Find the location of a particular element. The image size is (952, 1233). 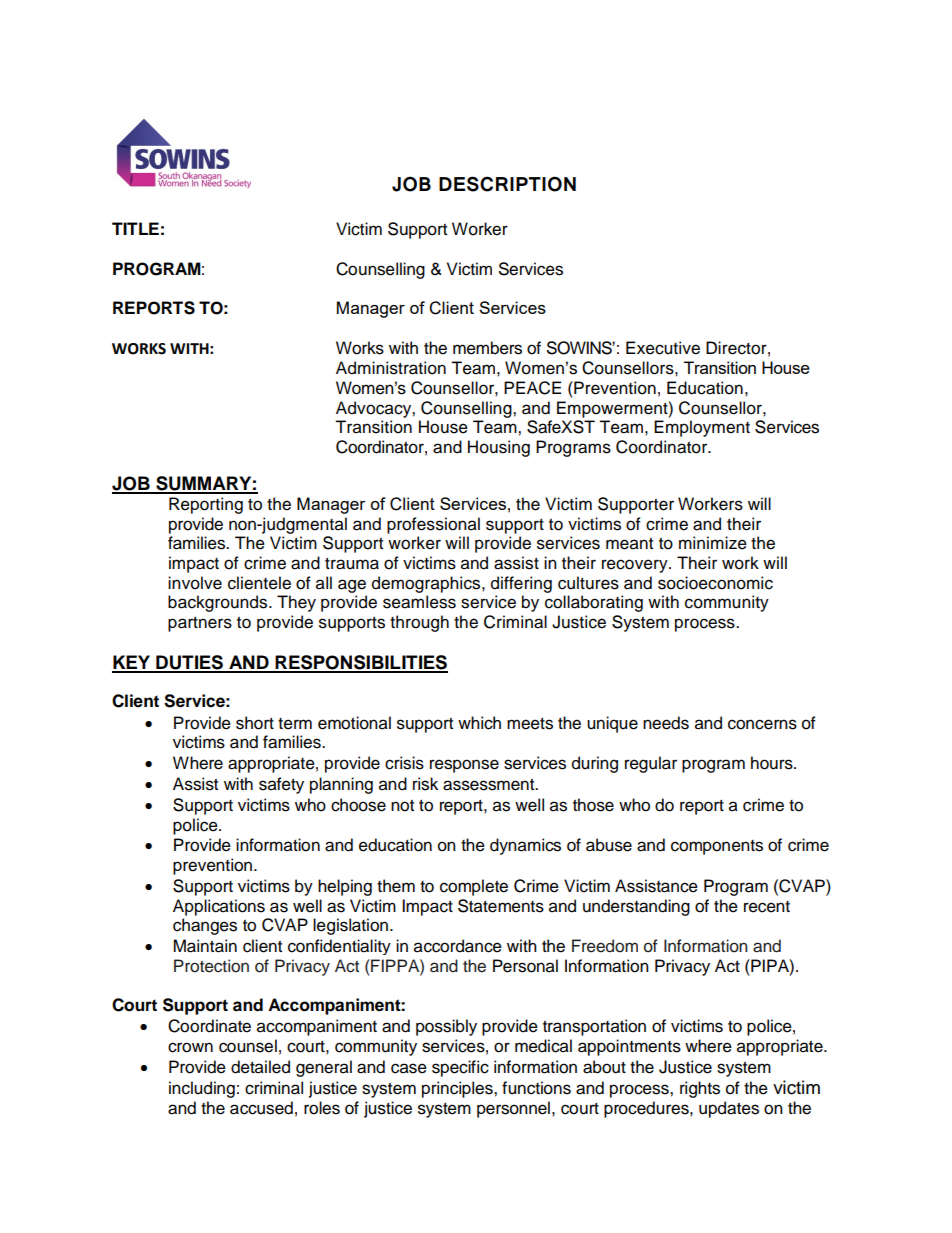

Employment is located at coordinates (702, 428).
